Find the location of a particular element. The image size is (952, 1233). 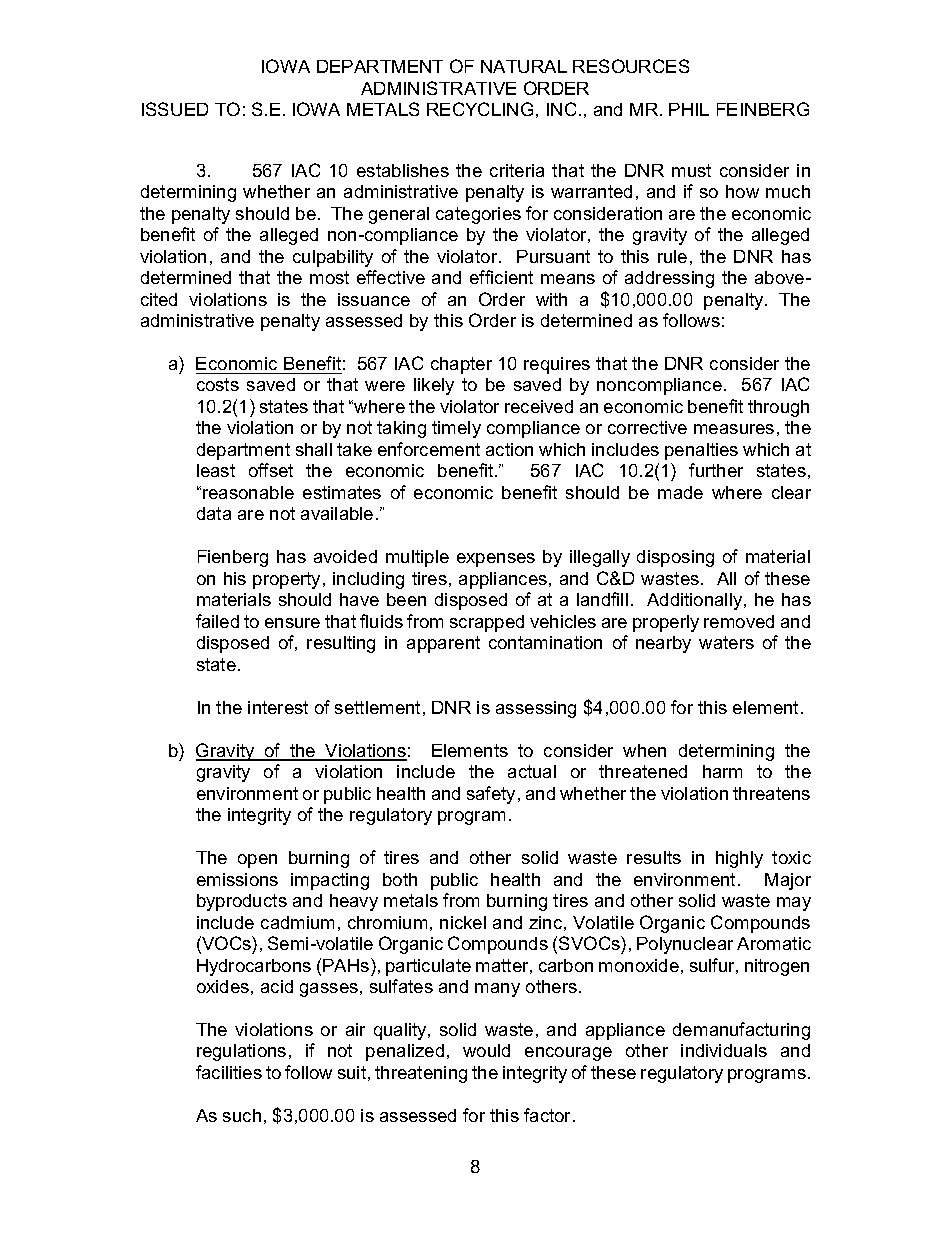

RECYCLING is located at coordinates (480, 109).
